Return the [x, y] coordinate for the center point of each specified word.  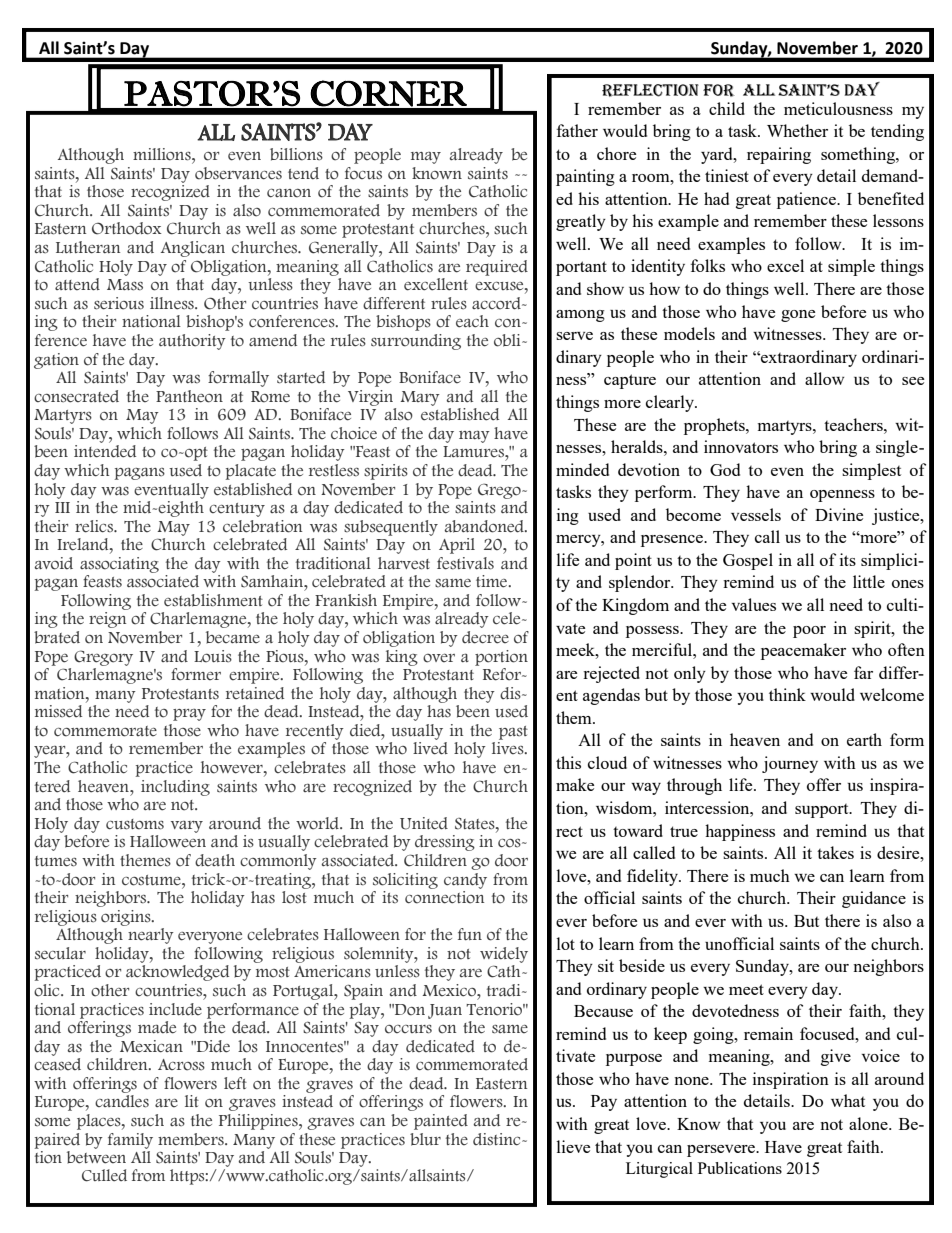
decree [485, 637]
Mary [420, 398]
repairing [779, 155]
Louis [213, 656]
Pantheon [189, 396]
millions [163, 154]
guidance [874, 899]
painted [441, 1122]
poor [809, 632]
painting [585, 177]
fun [470, 934]
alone [869, 1123]
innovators [741, 446]
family [130, 1141]
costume [152, 880]
